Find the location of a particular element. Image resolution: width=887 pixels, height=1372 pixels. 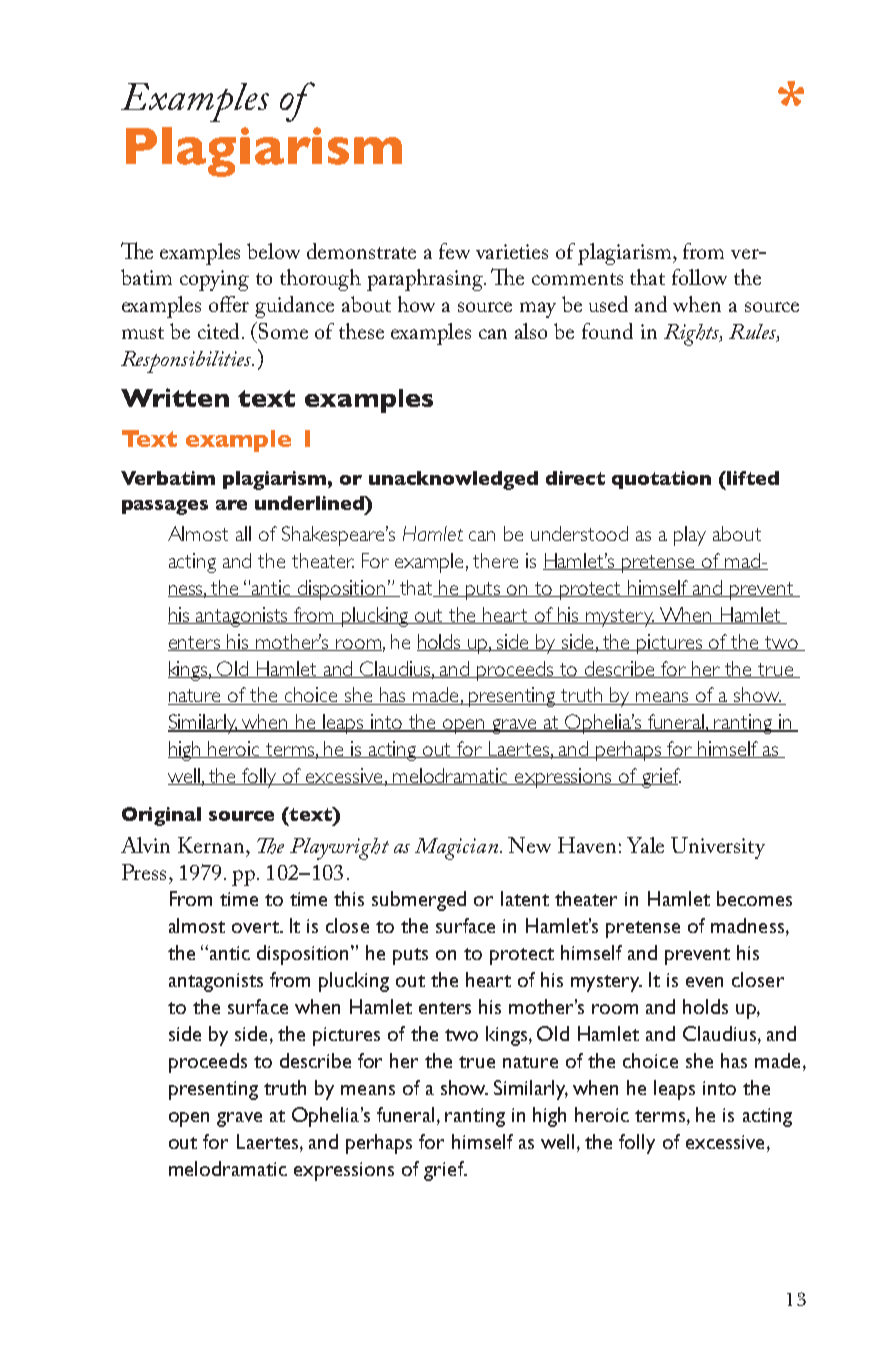

understood is located at coordinates (579, 533).
